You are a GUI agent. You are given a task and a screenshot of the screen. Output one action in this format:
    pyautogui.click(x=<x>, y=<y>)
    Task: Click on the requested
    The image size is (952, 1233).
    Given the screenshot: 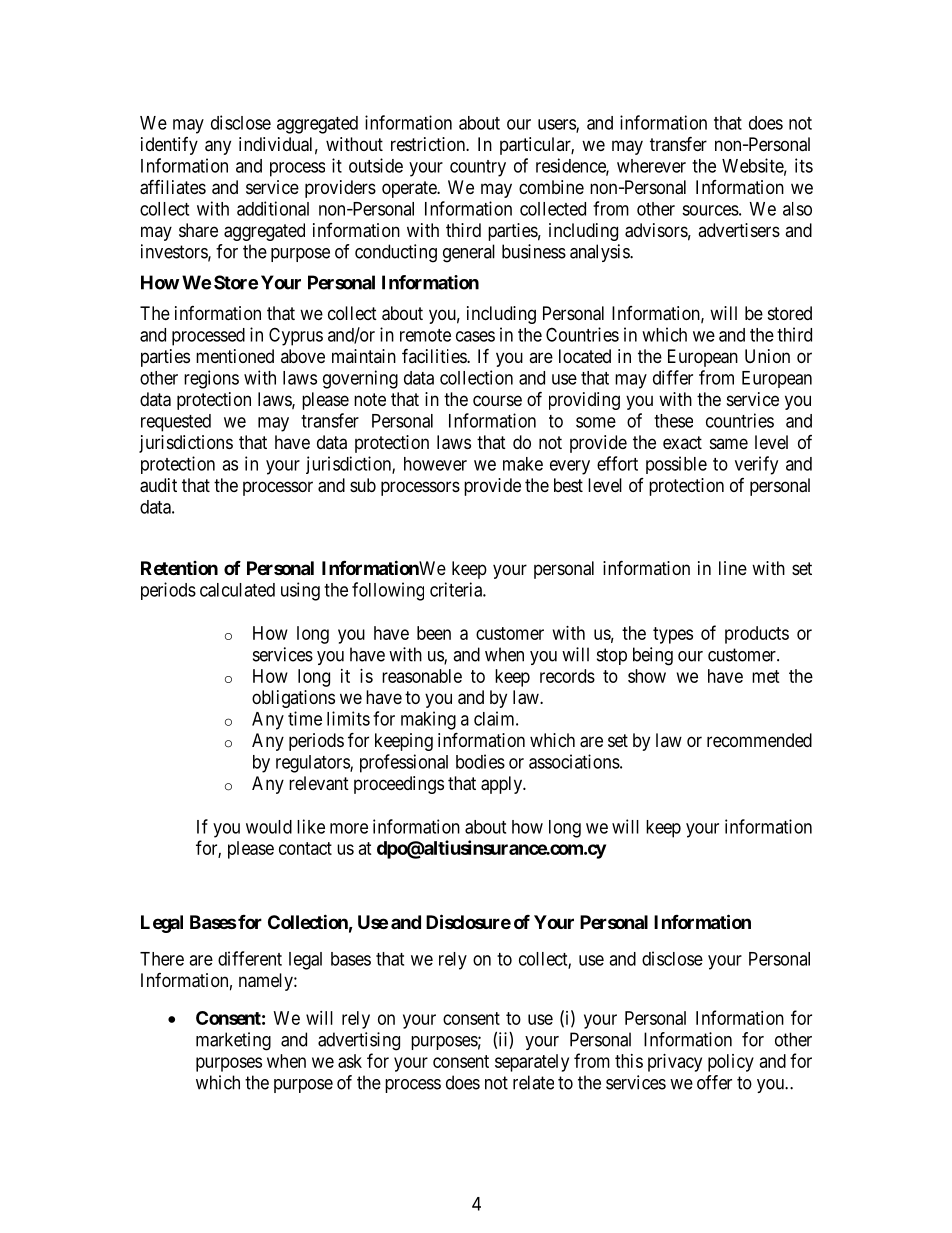 What is the action you would take?
    pyautogui.click(x=176, y=423)
